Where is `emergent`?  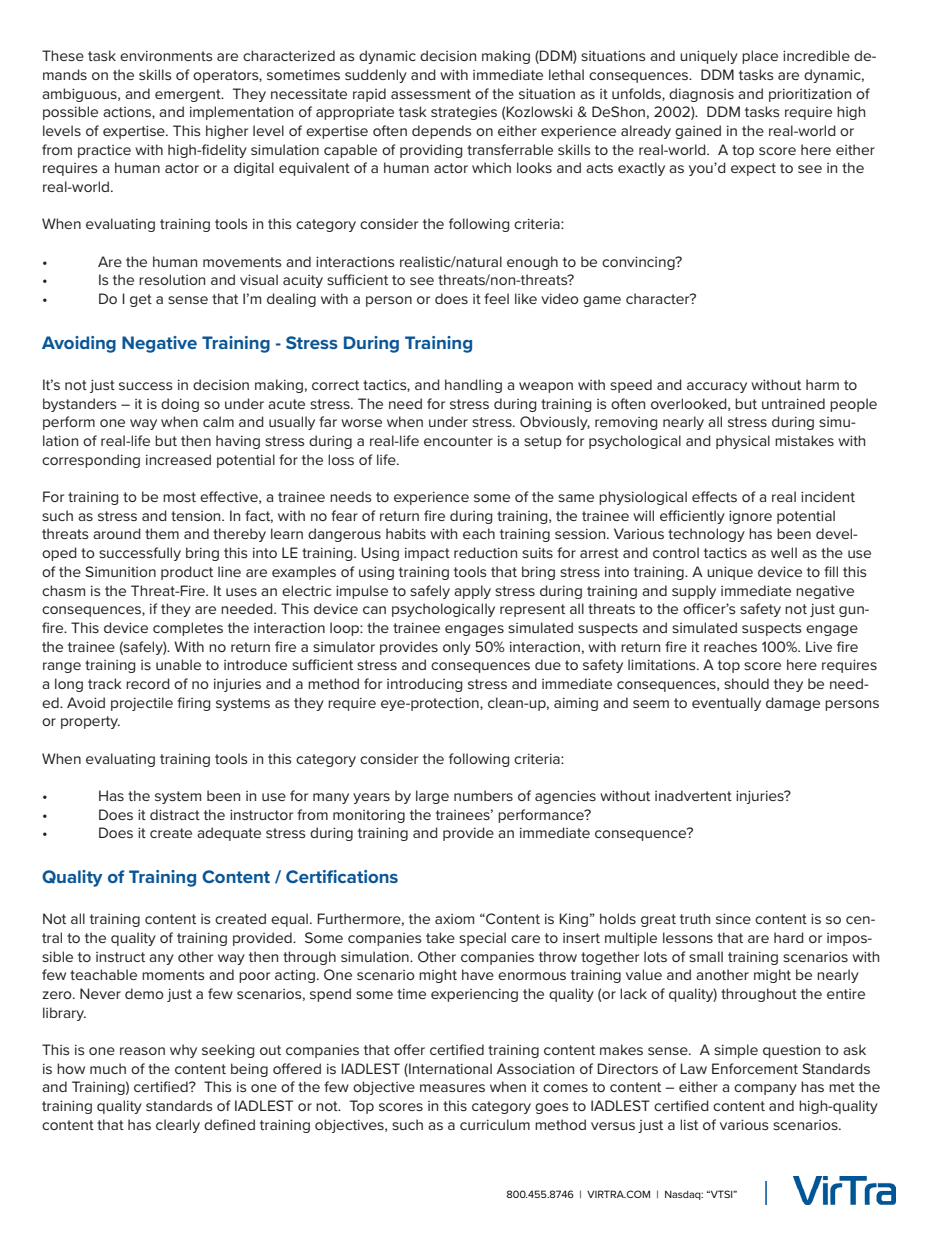 emergent is located at coordinates (189, 95).
